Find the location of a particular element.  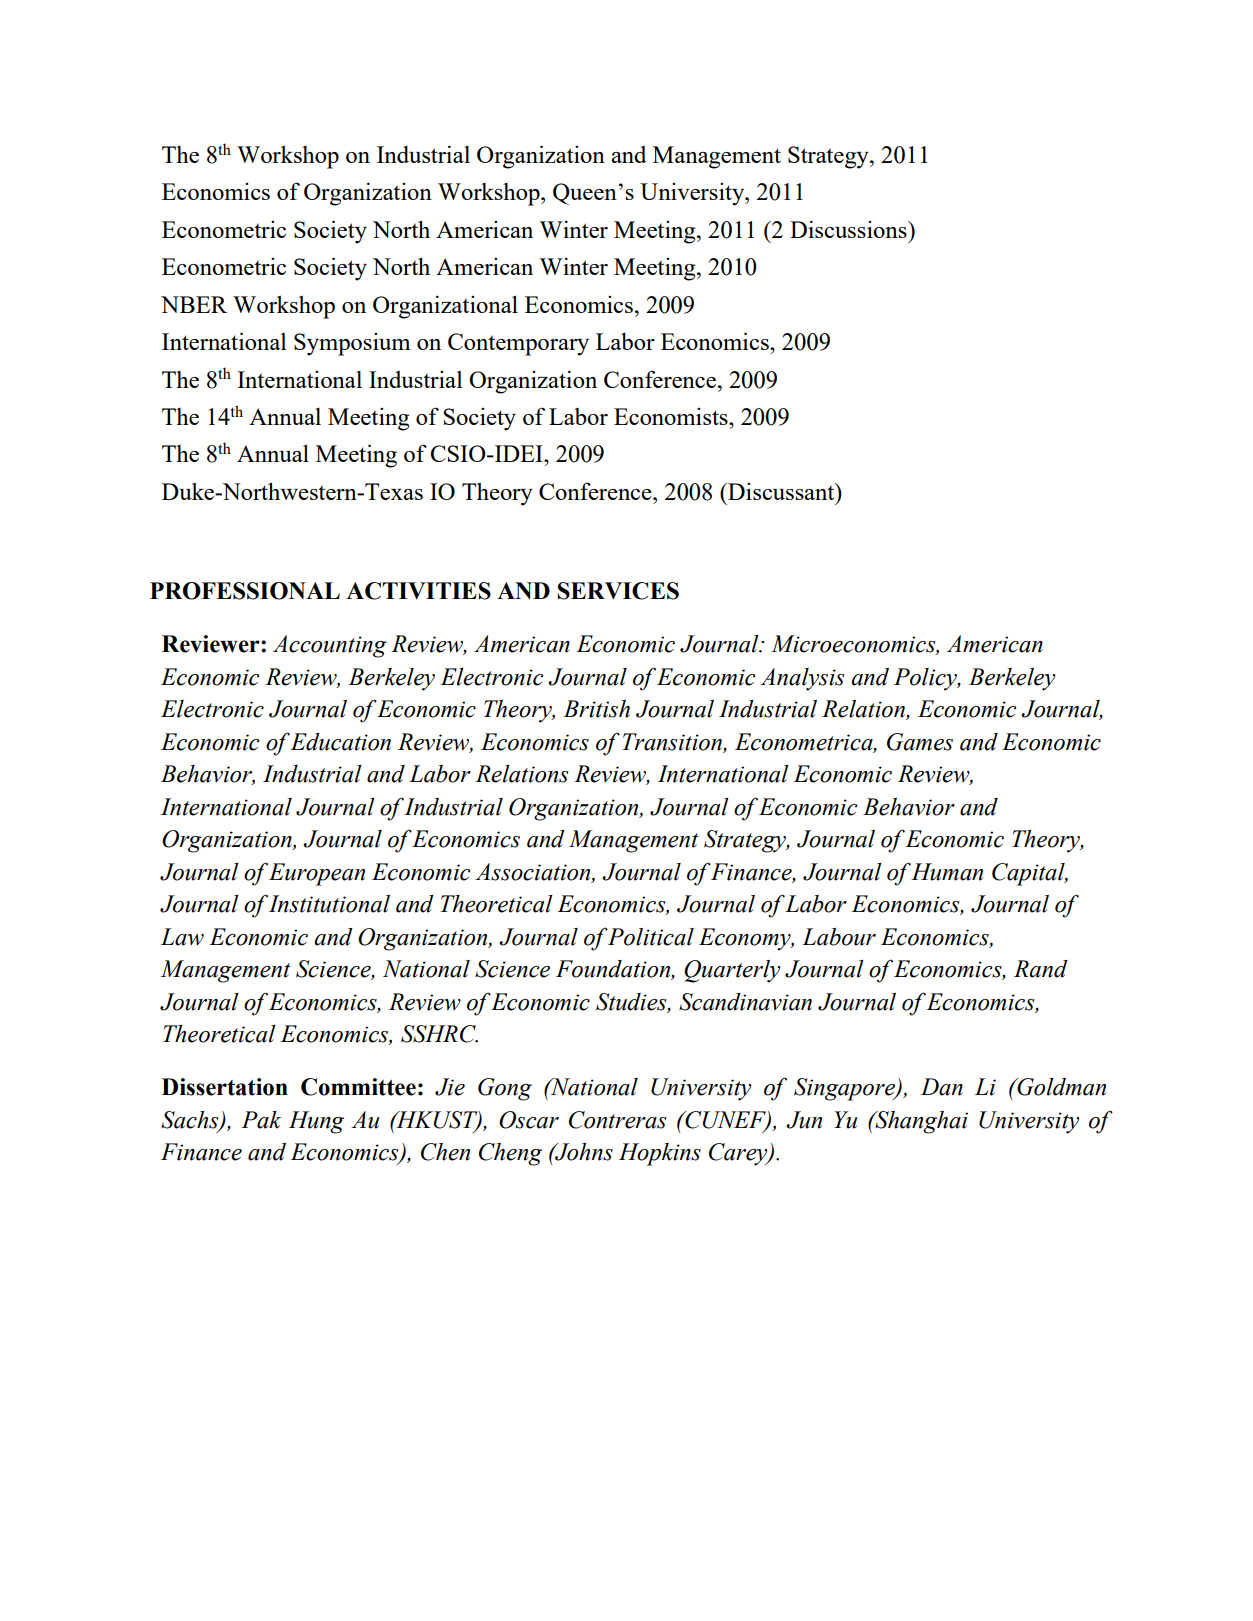

Contemporary is located at coordinates (518, 344).
